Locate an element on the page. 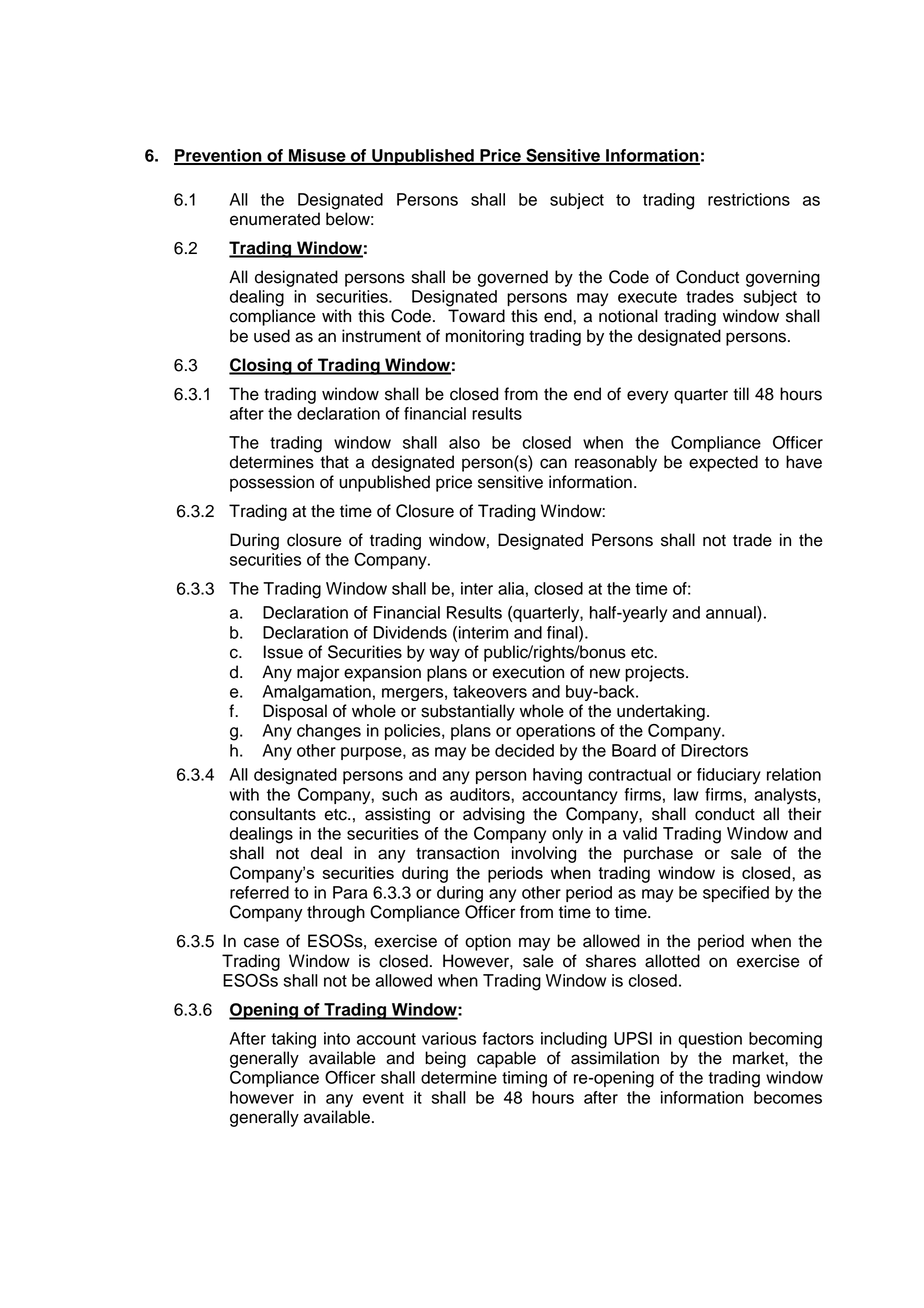 The width and height of the page is (924, 1308). into is located at coordinates (337, 1038).
